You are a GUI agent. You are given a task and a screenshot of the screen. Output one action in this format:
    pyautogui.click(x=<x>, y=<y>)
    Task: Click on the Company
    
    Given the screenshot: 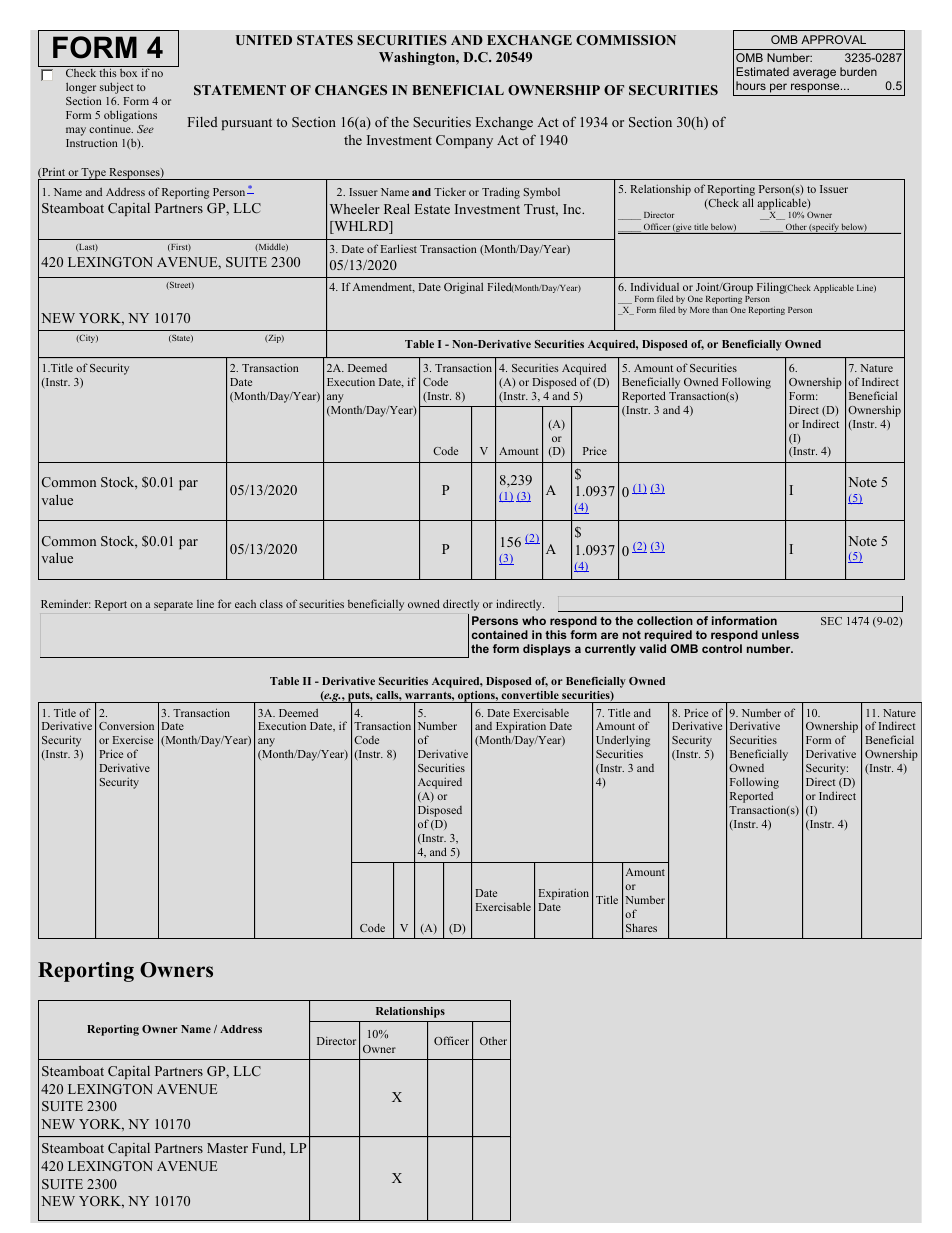 What is the action you would take?
    pyautogui.click(x=464, y=141)
